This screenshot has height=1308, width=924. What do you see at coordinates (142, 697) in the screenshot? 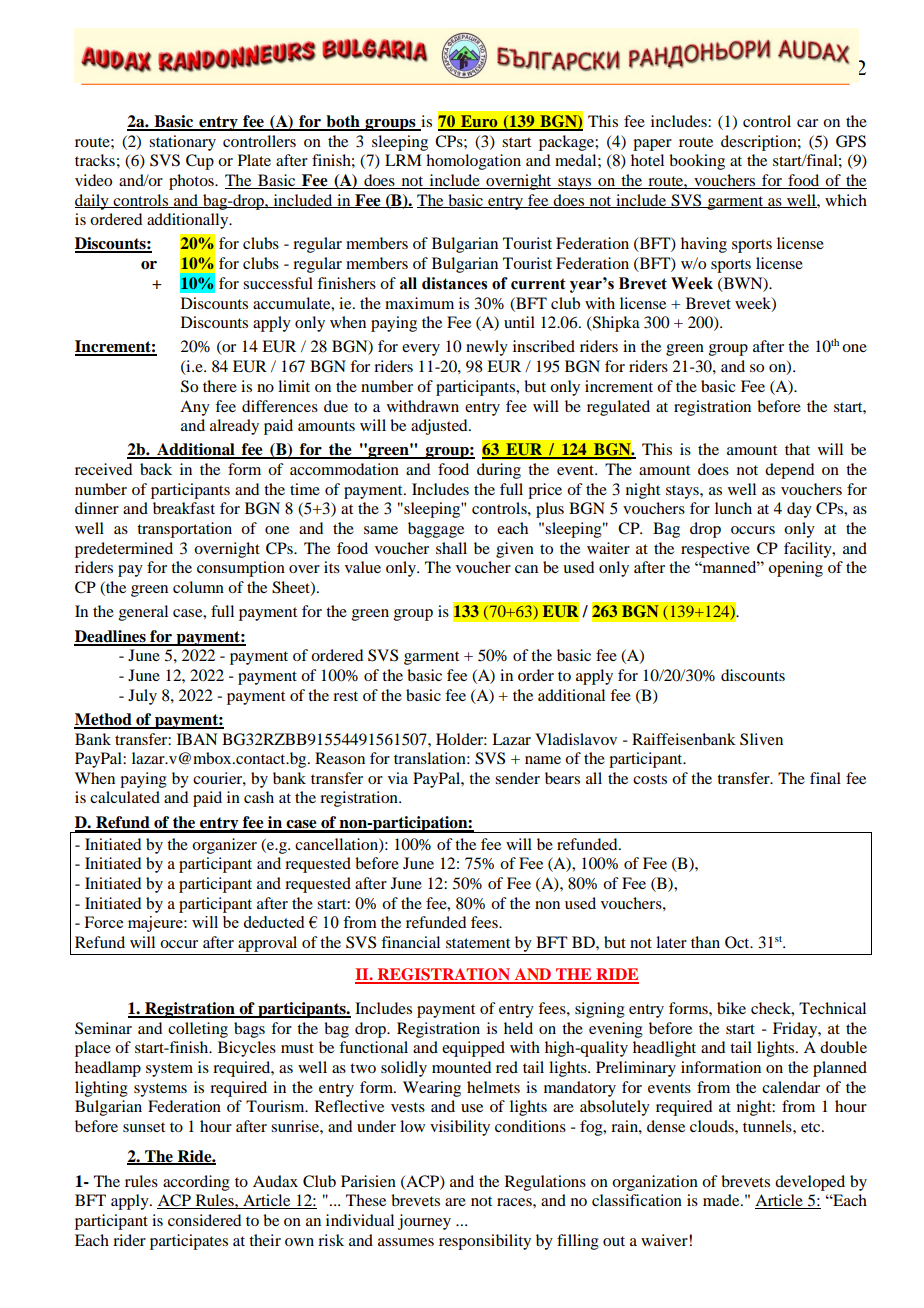
I see `July` at bounding box center [142, 697].
